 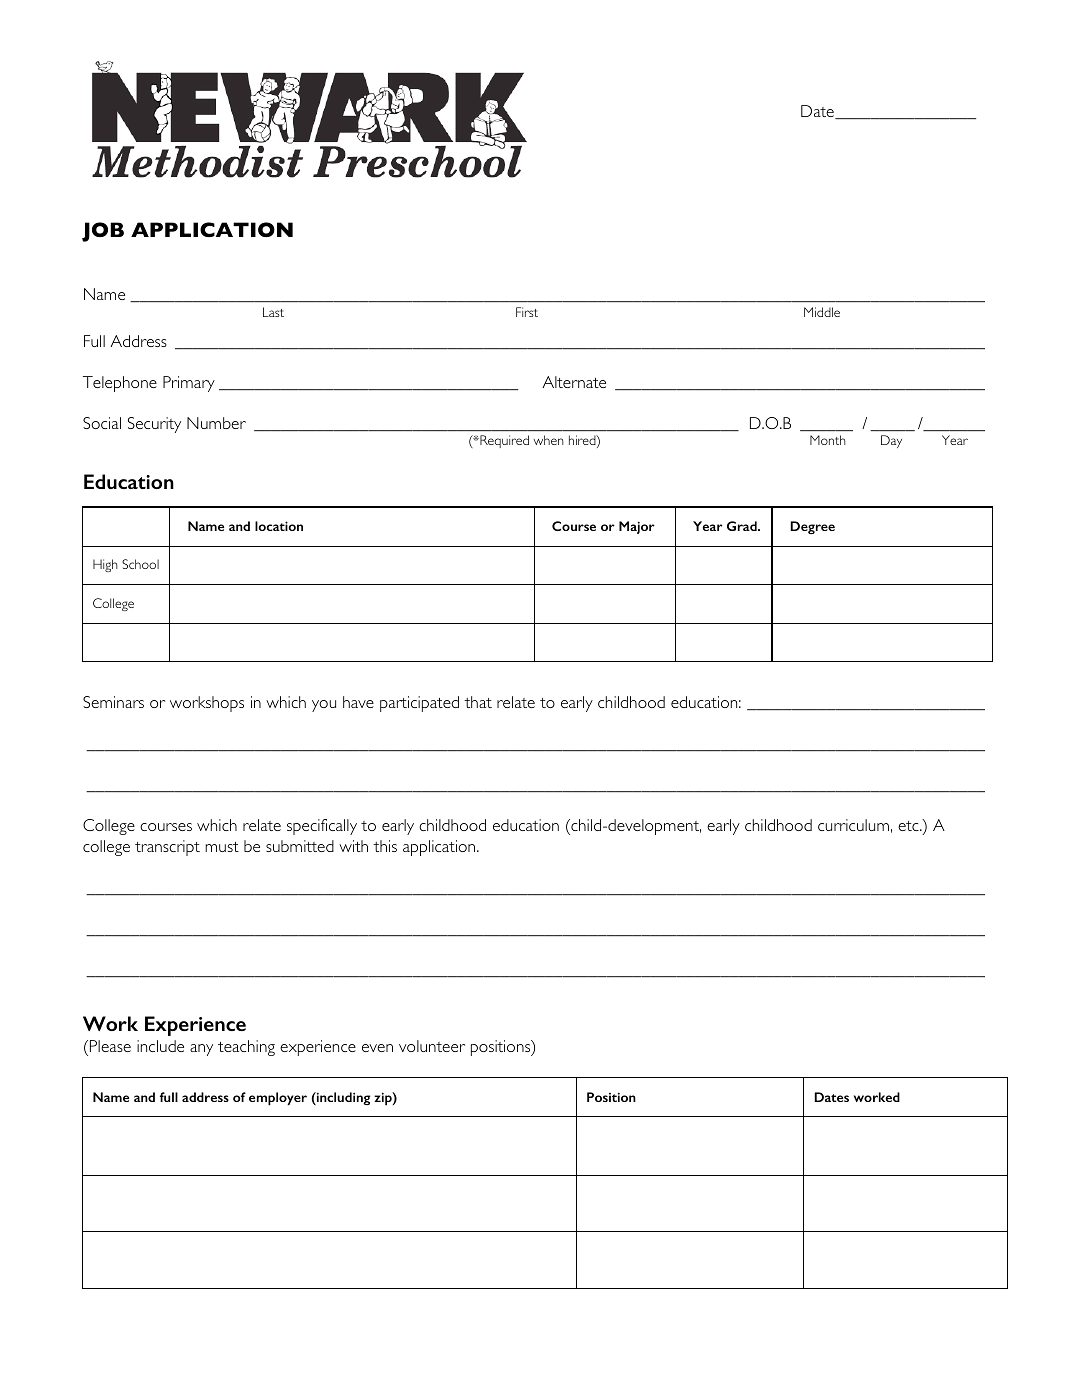 What do you see at coordinates (637, 527) in the page?
I see `Major` at bounding box center [637, 527].
